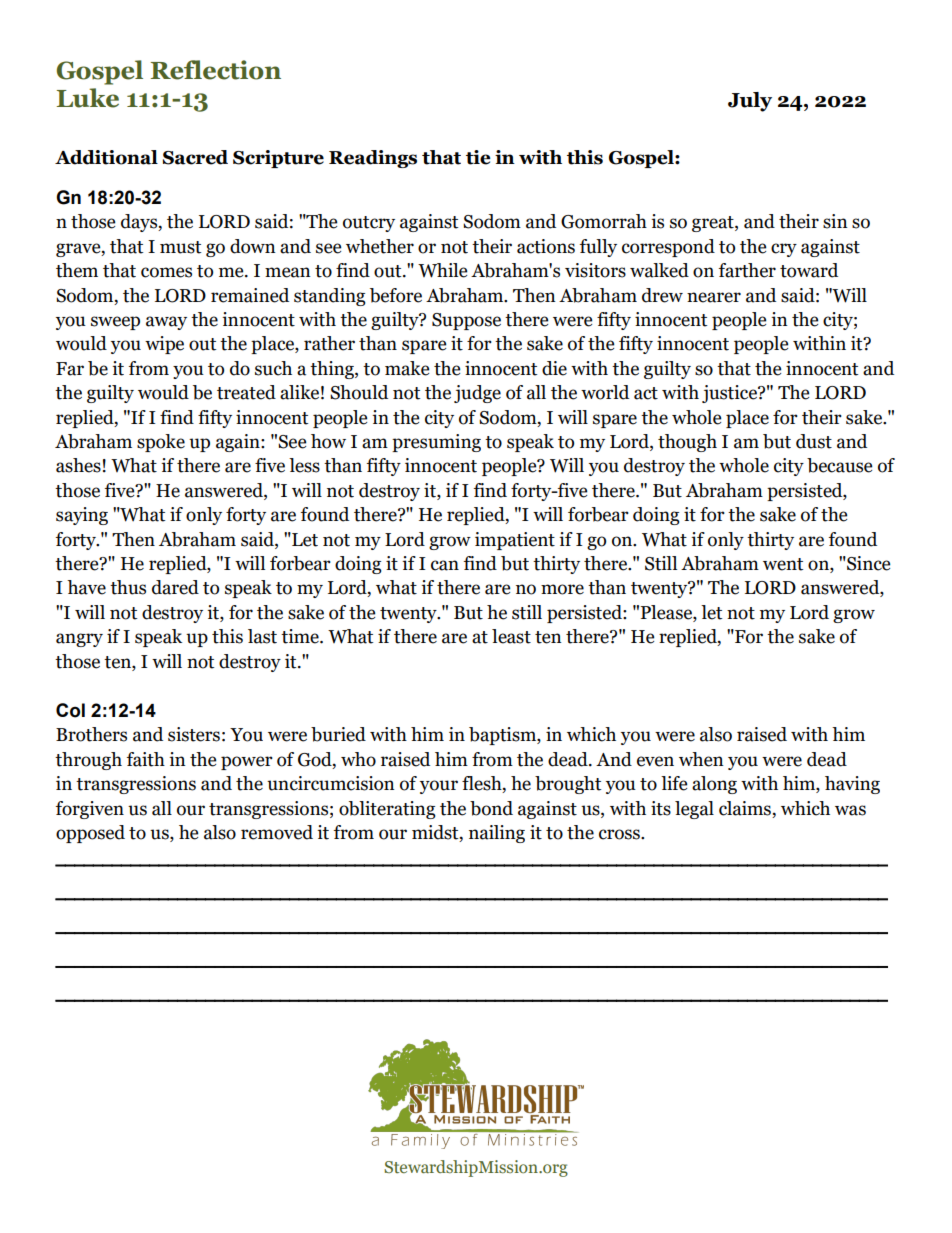 Image resolution: width=952 pixels, height=1233 pixels. I want to click on July, so click(750, 102).
